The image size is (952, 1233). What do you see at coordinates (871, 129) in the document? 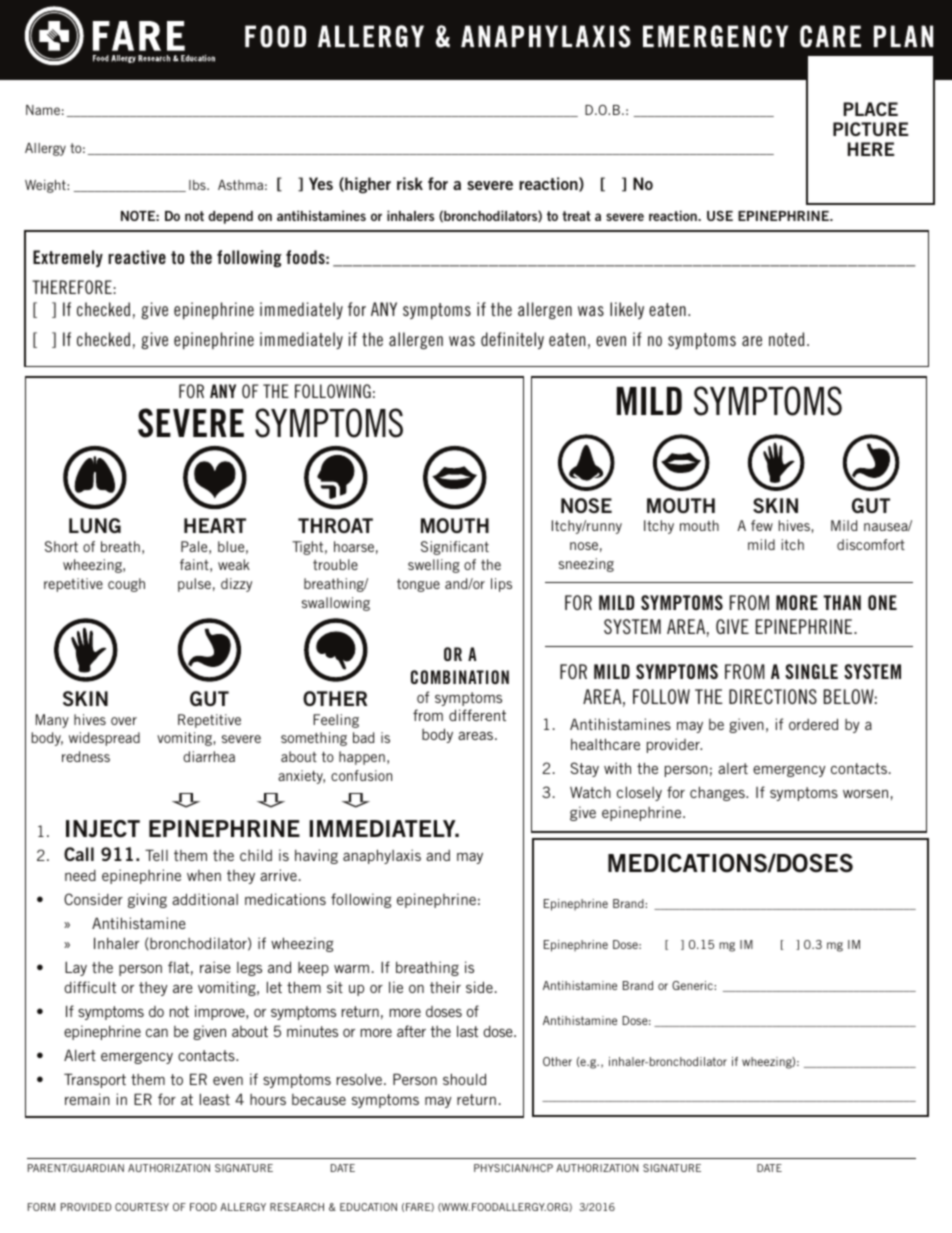
I see `PICTURE` at bounding box center [871, 129].
